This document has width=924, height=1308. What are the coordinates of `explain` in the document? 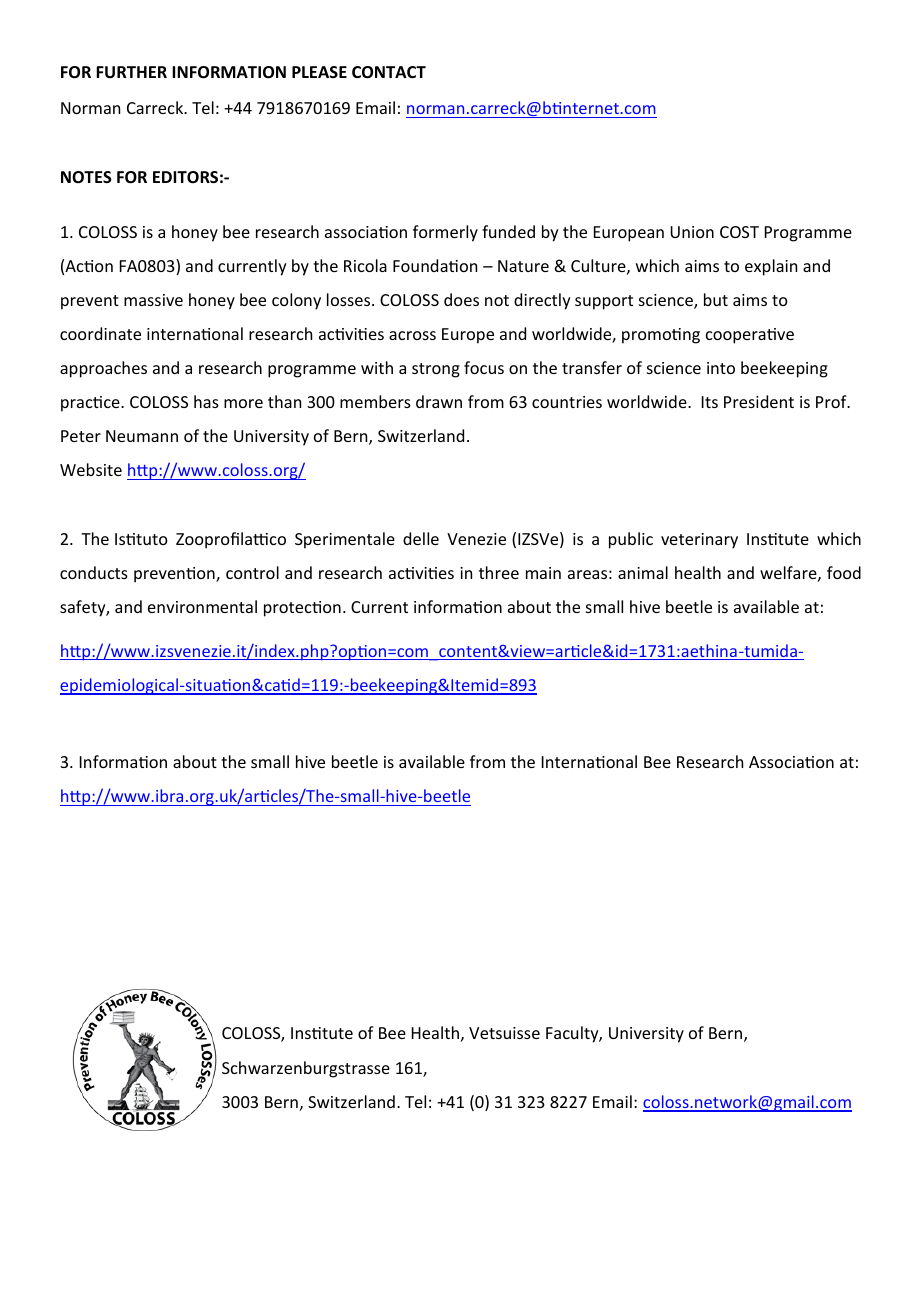 It's located at (771, 267).
